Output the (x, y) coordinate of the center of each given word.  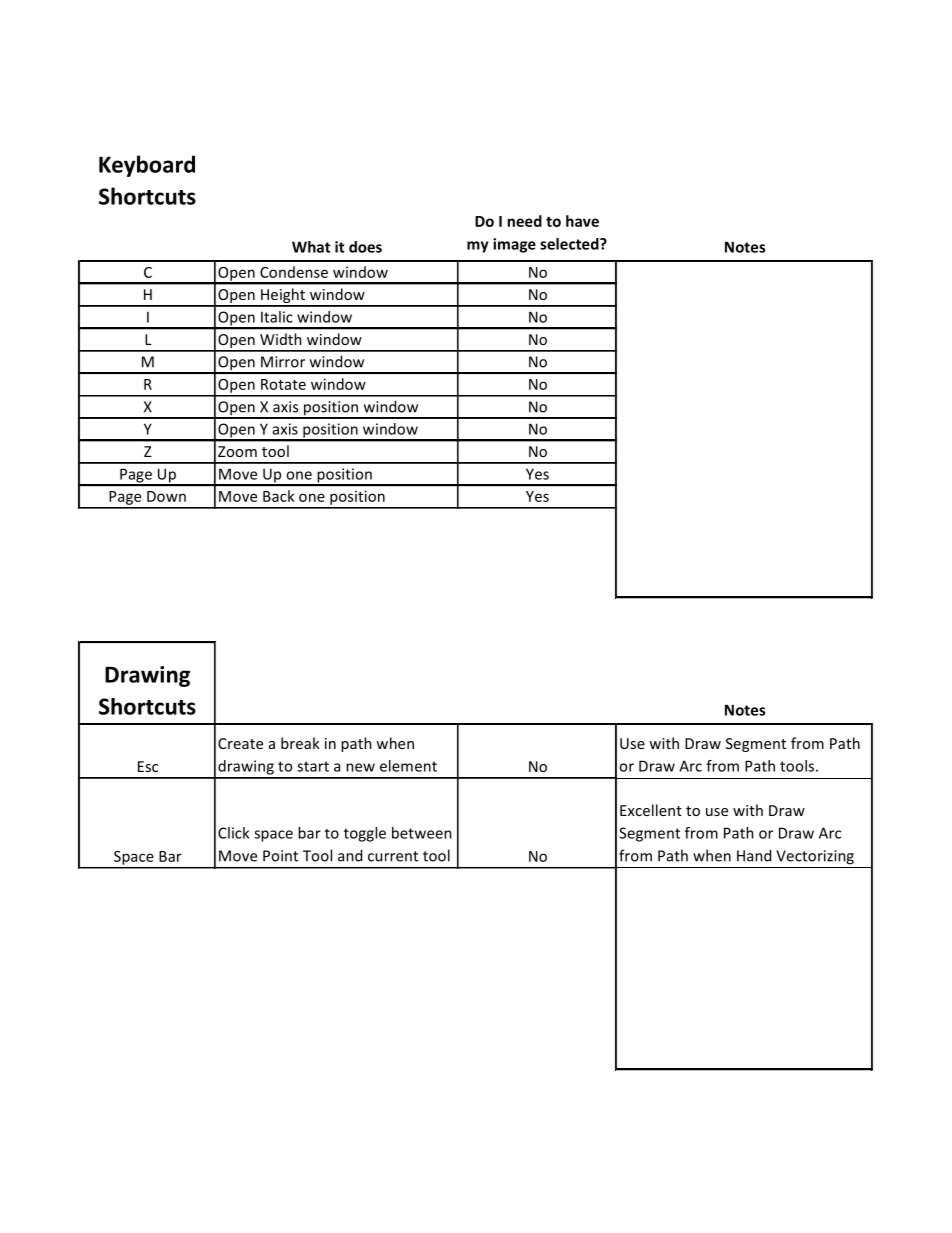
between (422, 833)
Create (240, 743)
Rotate (283, 384)
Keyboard (147, 166)
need (524, 221)
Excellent (651, 810)
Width (281, 339)
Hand (754, 855)
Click (233, 833)
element (408, 766)
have (582, 221)
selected (570, 244)
